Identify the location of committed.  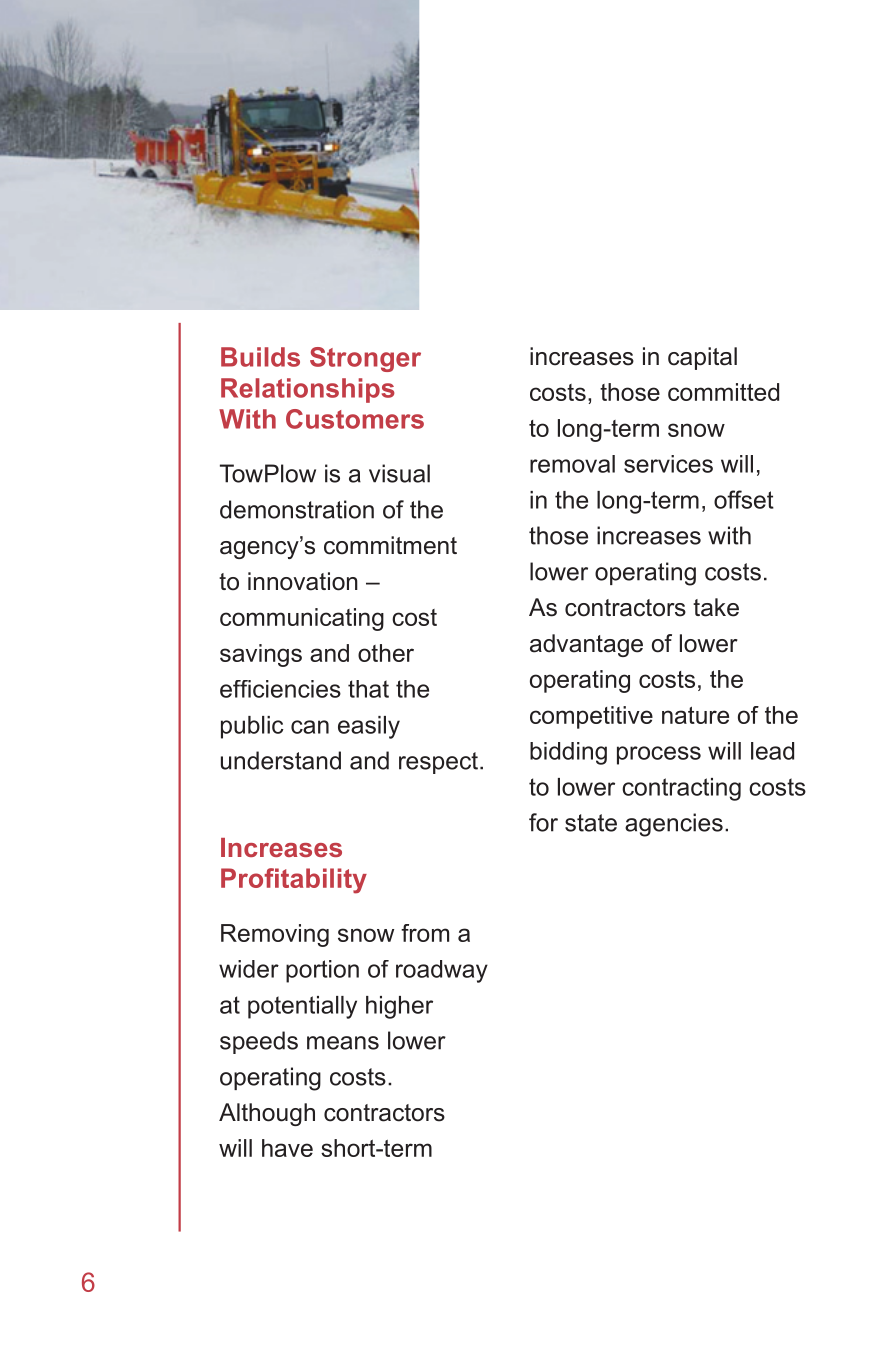
(723, 392).
